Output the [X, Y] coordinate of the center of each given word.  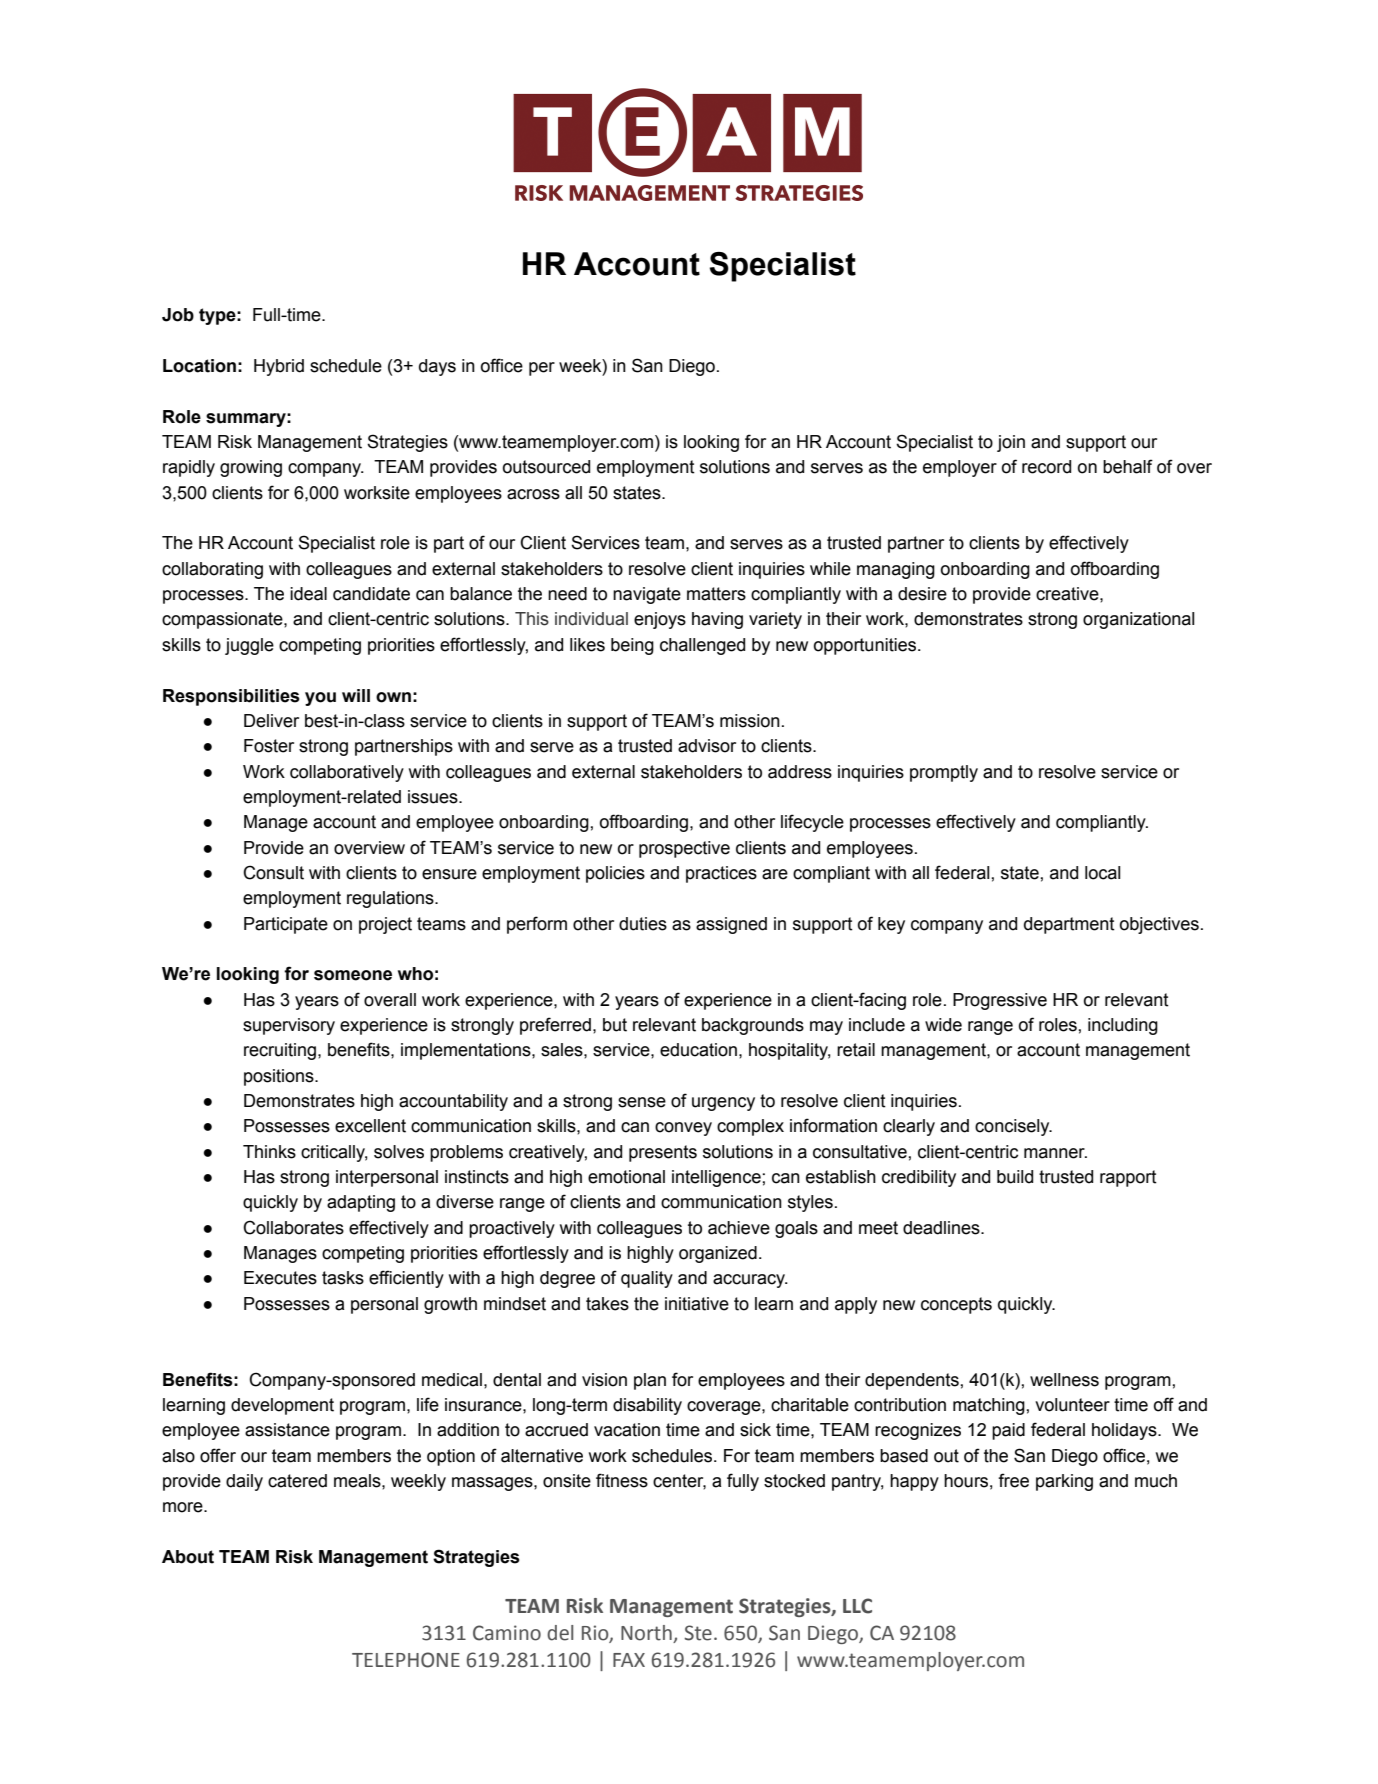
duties [643, 924]
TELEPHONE [406, 1660]
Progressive [1000, 1001]
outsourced [546, 467]
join [1011, 443]
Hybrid [279, 367]
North [647, 1634]
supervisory [289, 1026]
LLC [857, 1606]
